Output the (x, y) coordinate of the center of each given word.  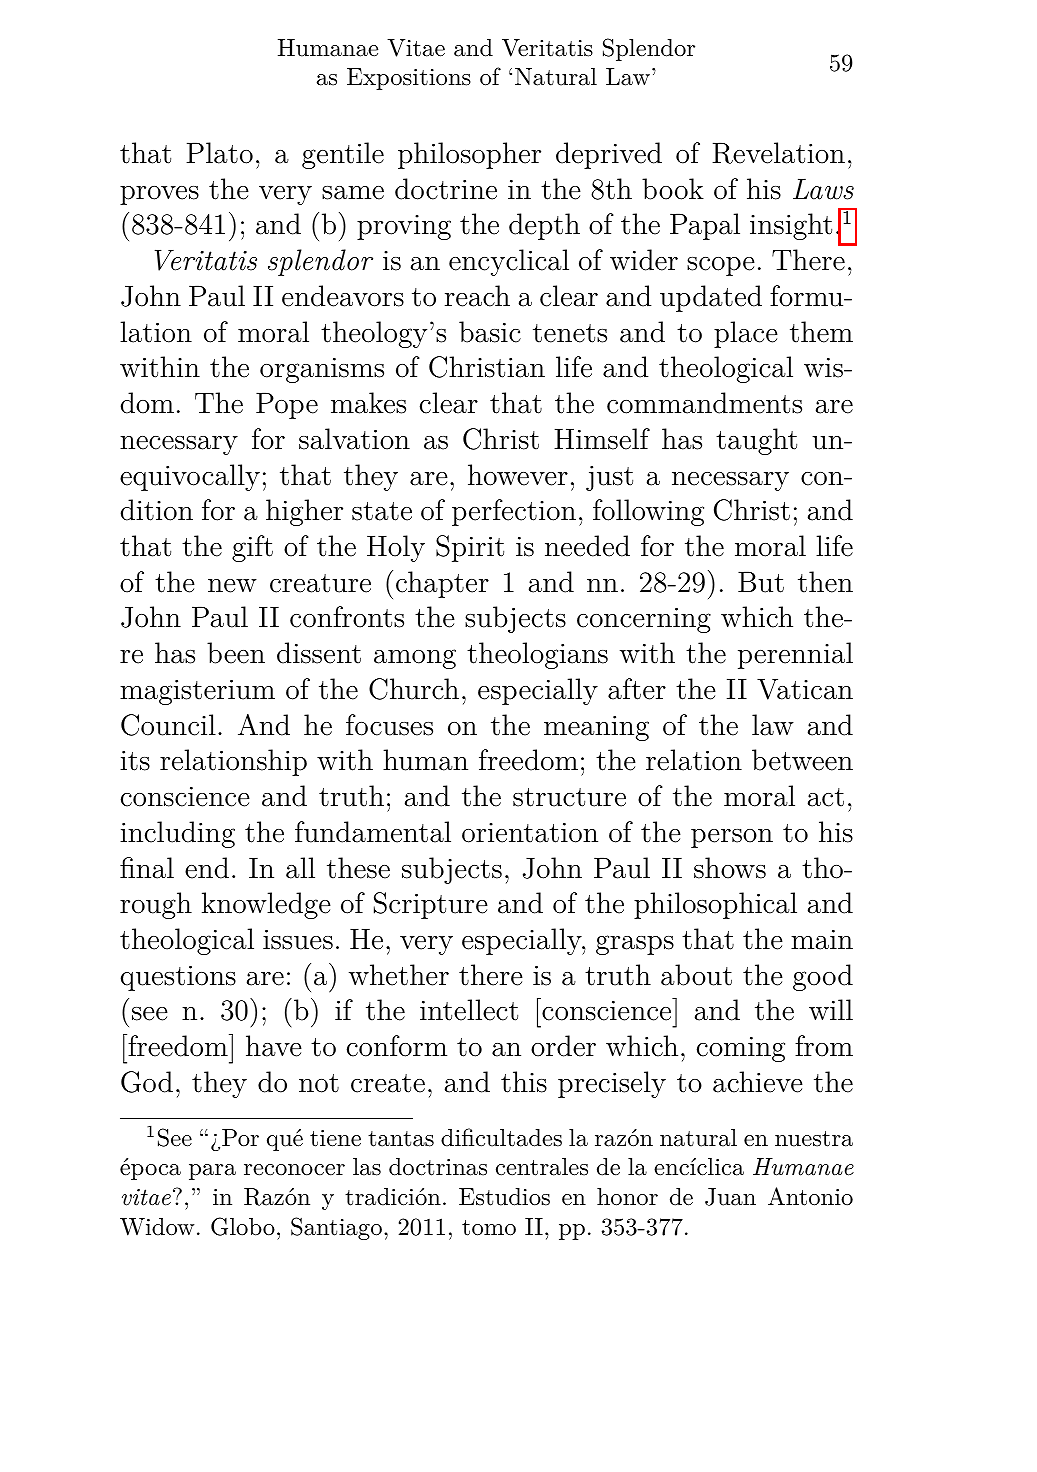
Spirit (470, 548)
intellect (469, 1010)
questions (178, 978)
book (673, 189)
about (696, 975)
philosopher (469, 155)
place (746, 334)
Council (168, 725)
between (802, 760)
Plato (219, 153)
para (212, 1172)
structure (569, 797)
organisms (322, 370)
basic (490, 332)
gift (252, 548)
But (761, 582)
